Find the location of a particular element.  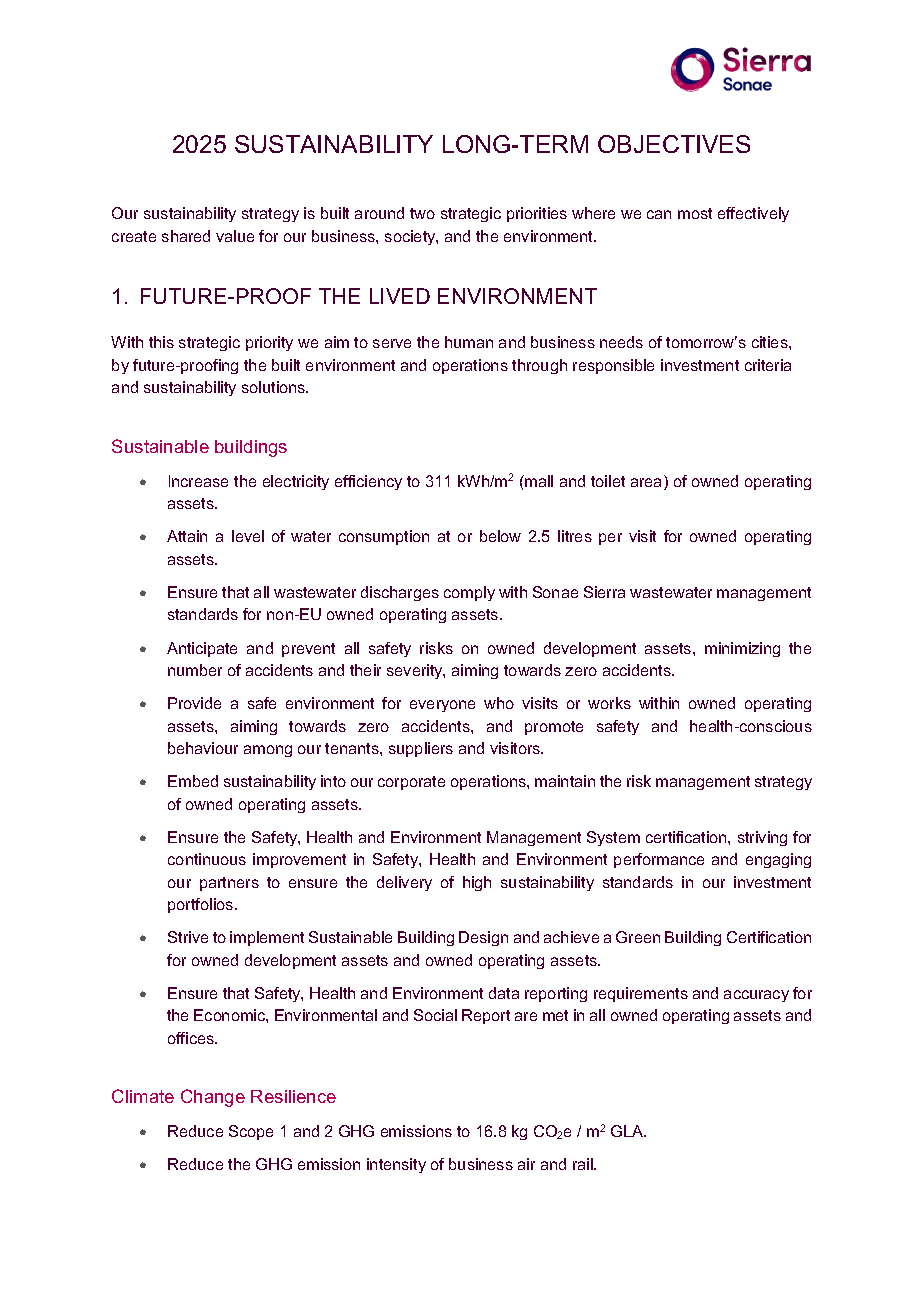

Embed is located at coordinates (193, 781).
